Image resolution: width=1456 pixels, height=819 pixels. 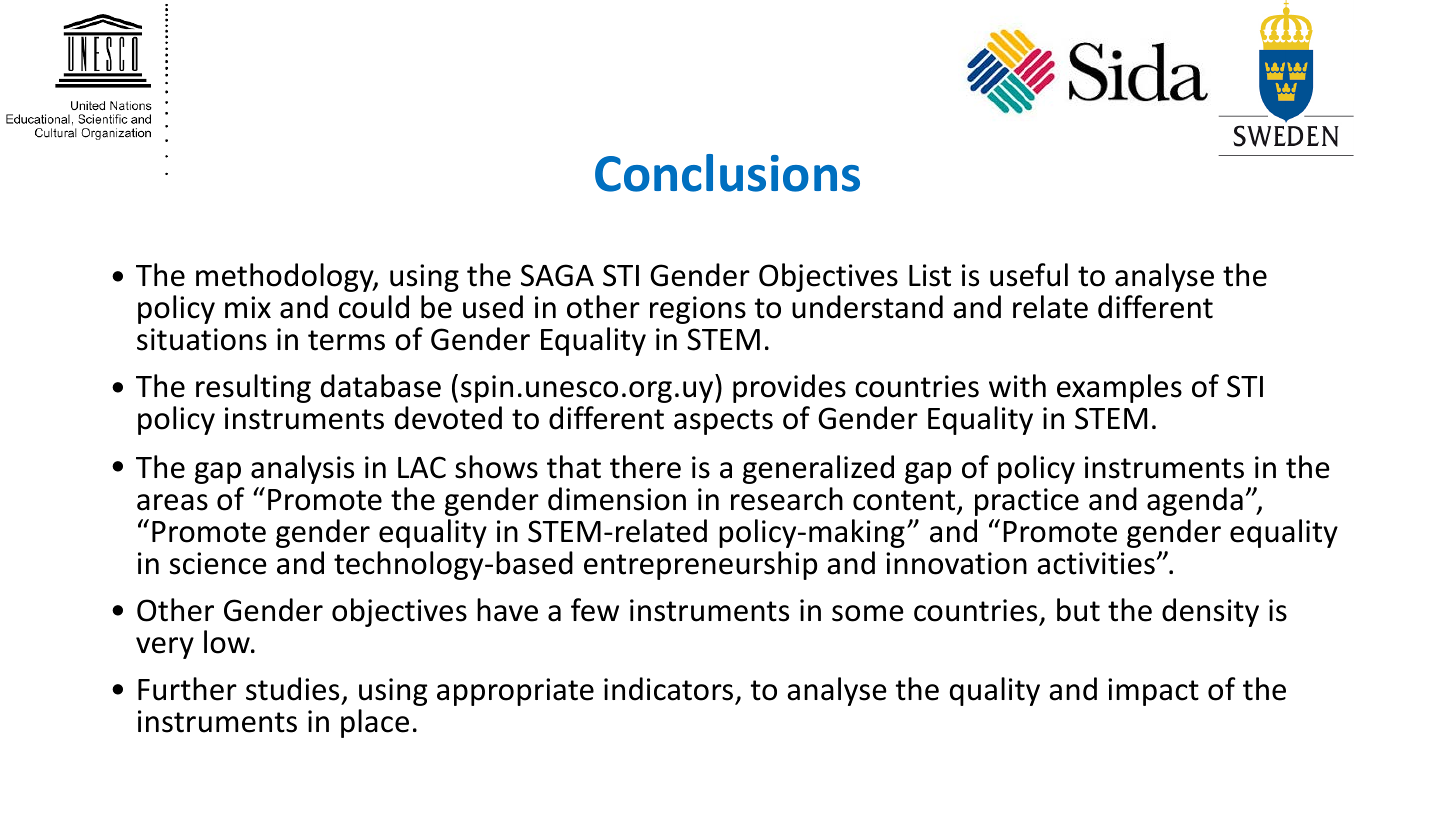 What do you see at coordinates (292, 689) in the screenshot?
I see `studies` at bounding box center [292, 689].
